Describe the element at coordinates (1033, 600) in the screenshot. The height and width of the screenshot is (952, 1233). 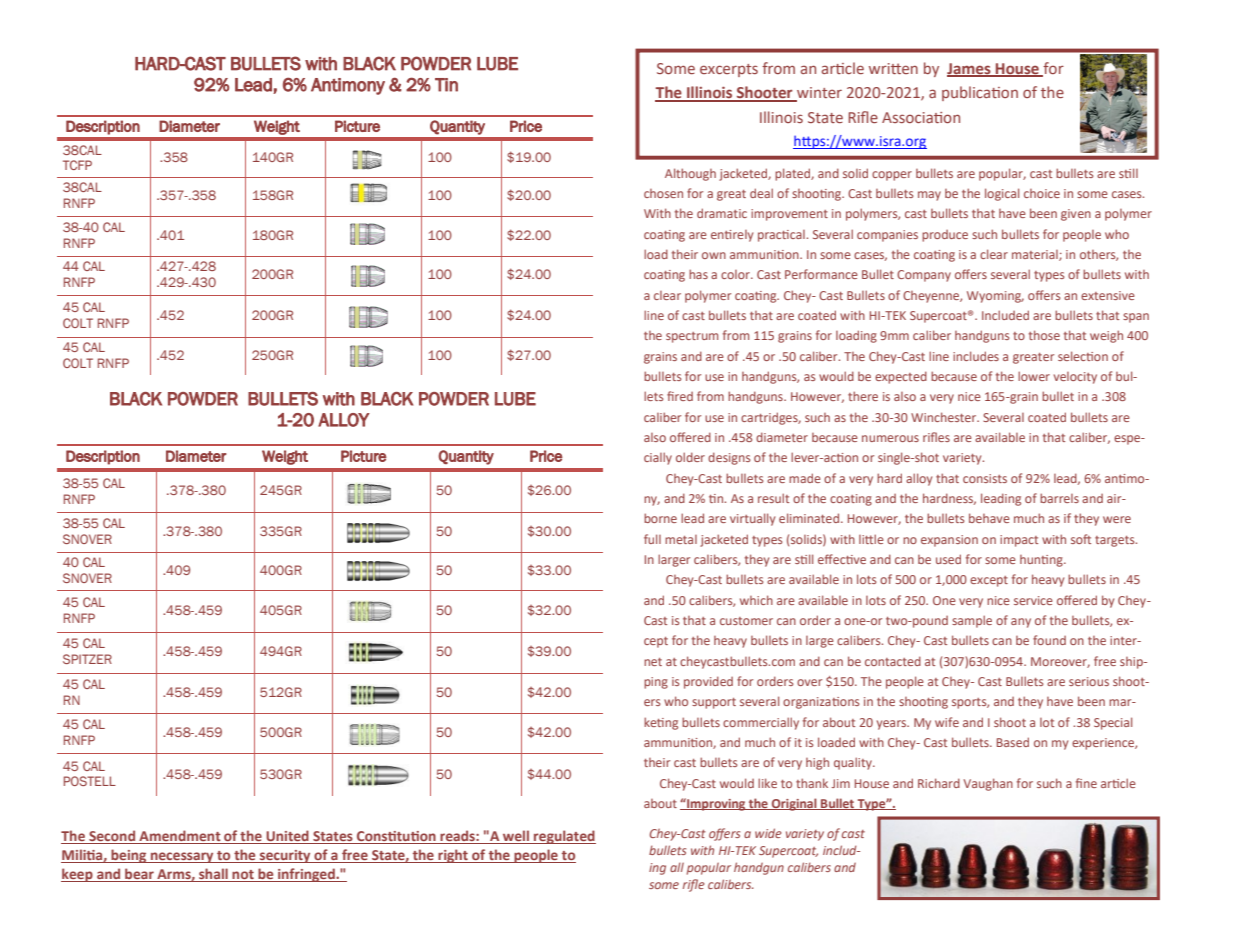
I see `service` at that location.
